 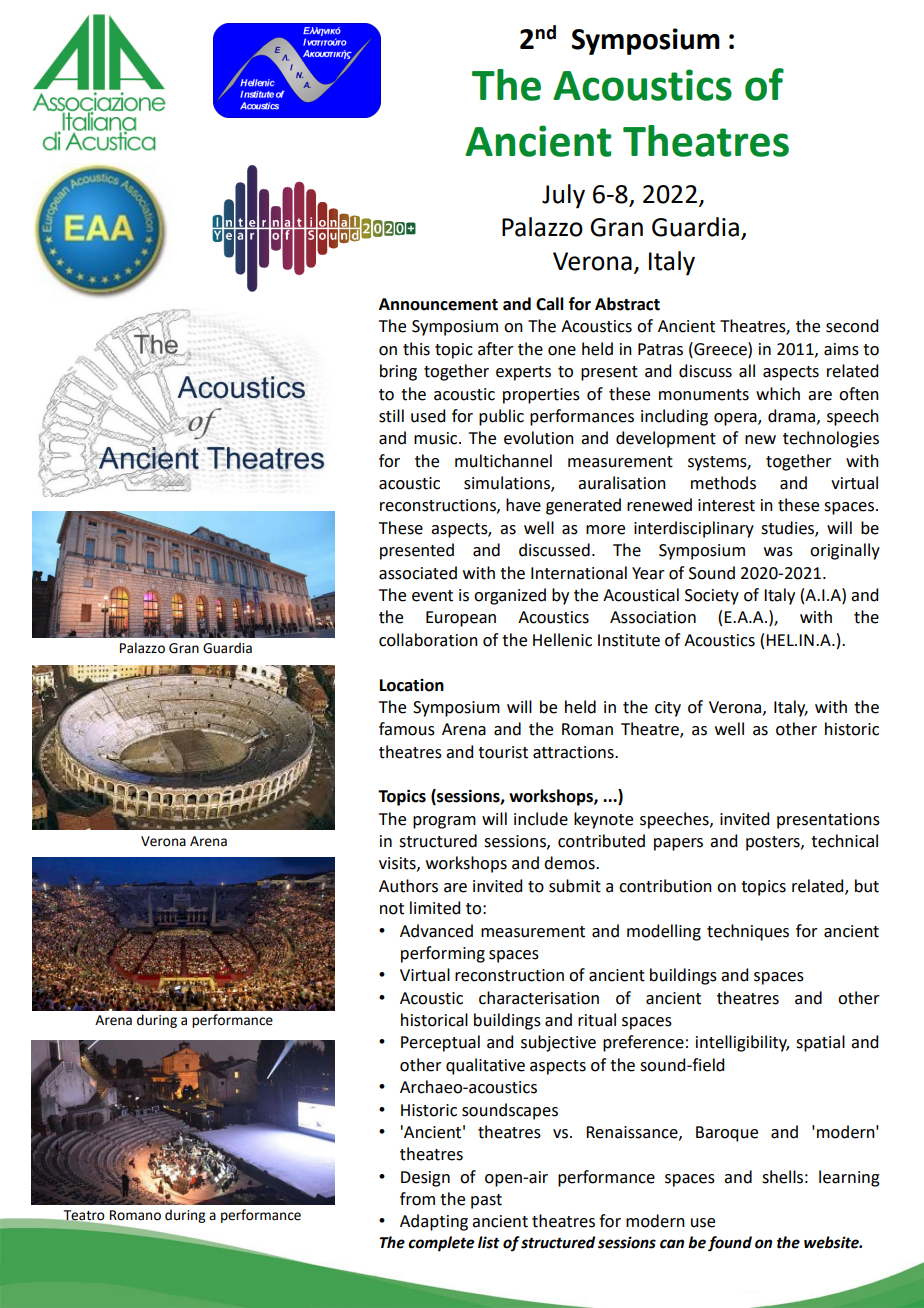 What do you see at coordinates (852, 326) in the screenshot?
I see `second` at bounding box center [852, 326].
